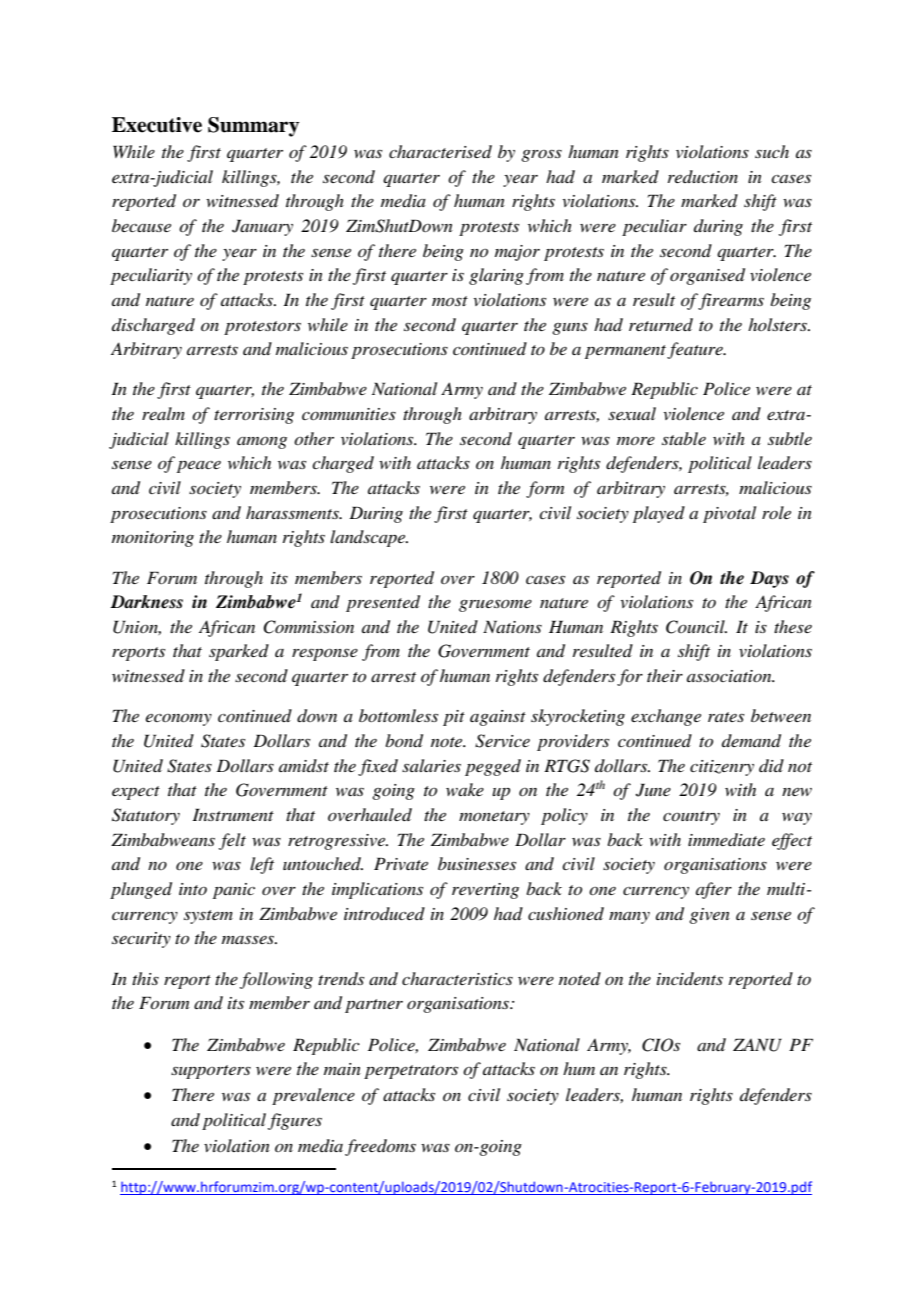 Image resolution: width=924 pixels, height=1308 pixels. Describe the element at coordinates (454, 718) in the screenshot. I see `pit` at that location.
